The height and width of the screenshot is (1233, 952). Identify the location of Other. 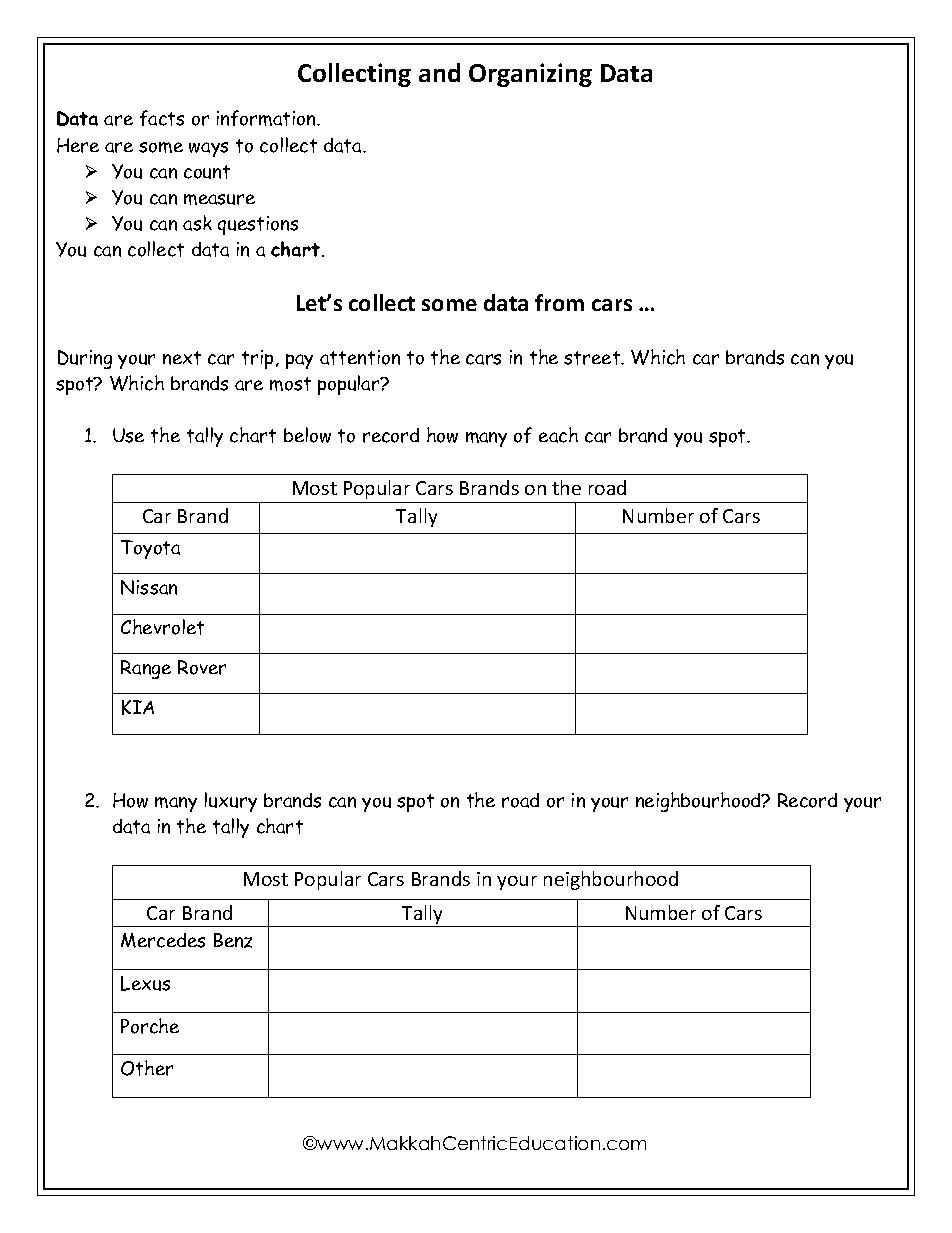
(147, 1068).
